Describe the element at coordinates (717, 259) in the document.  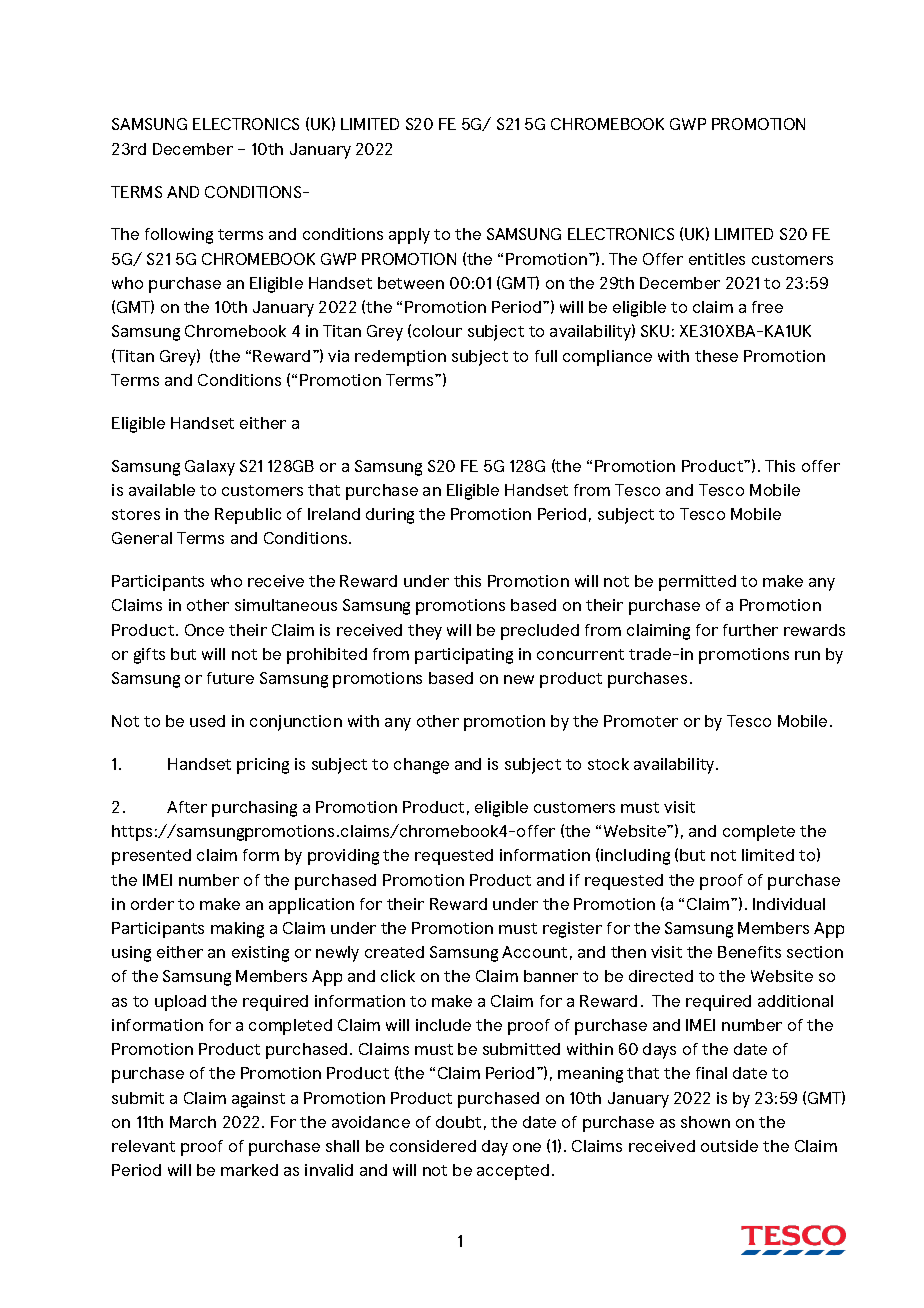
I see `entitles` at that location.
